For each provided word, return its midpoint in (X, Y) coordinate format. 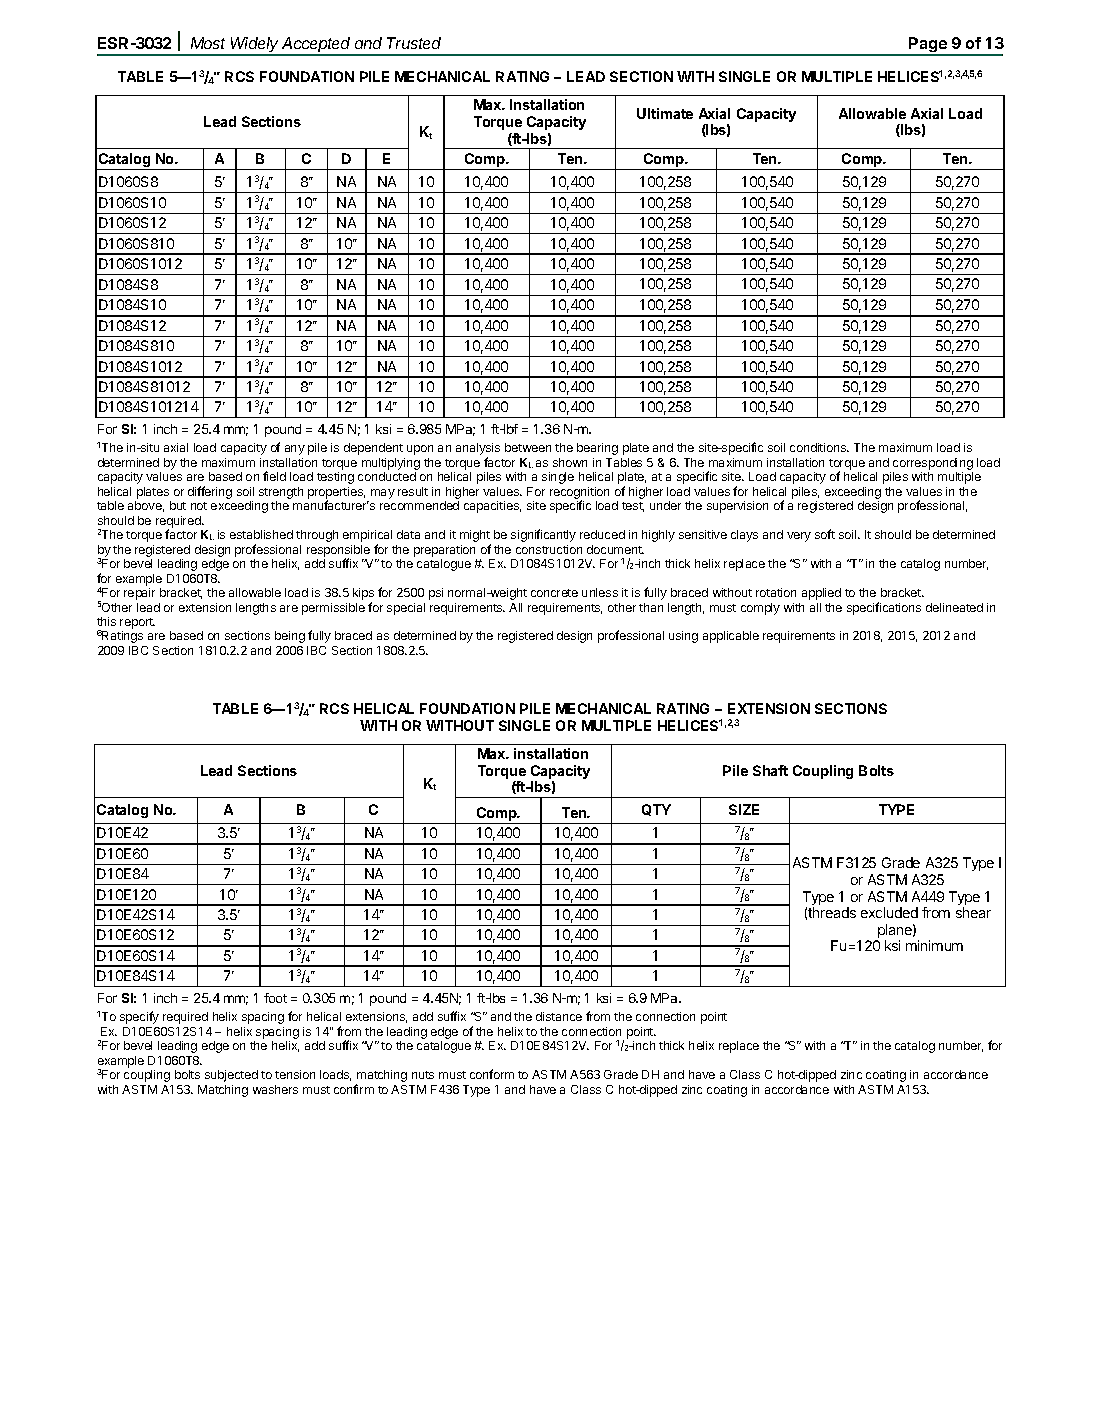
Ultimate (665, 113)
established (261, 534)
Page (928, 46)
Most (208, 43)
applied (821, 594)
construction (549, 549)
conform (492, 1074)
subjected (231, 1076)
